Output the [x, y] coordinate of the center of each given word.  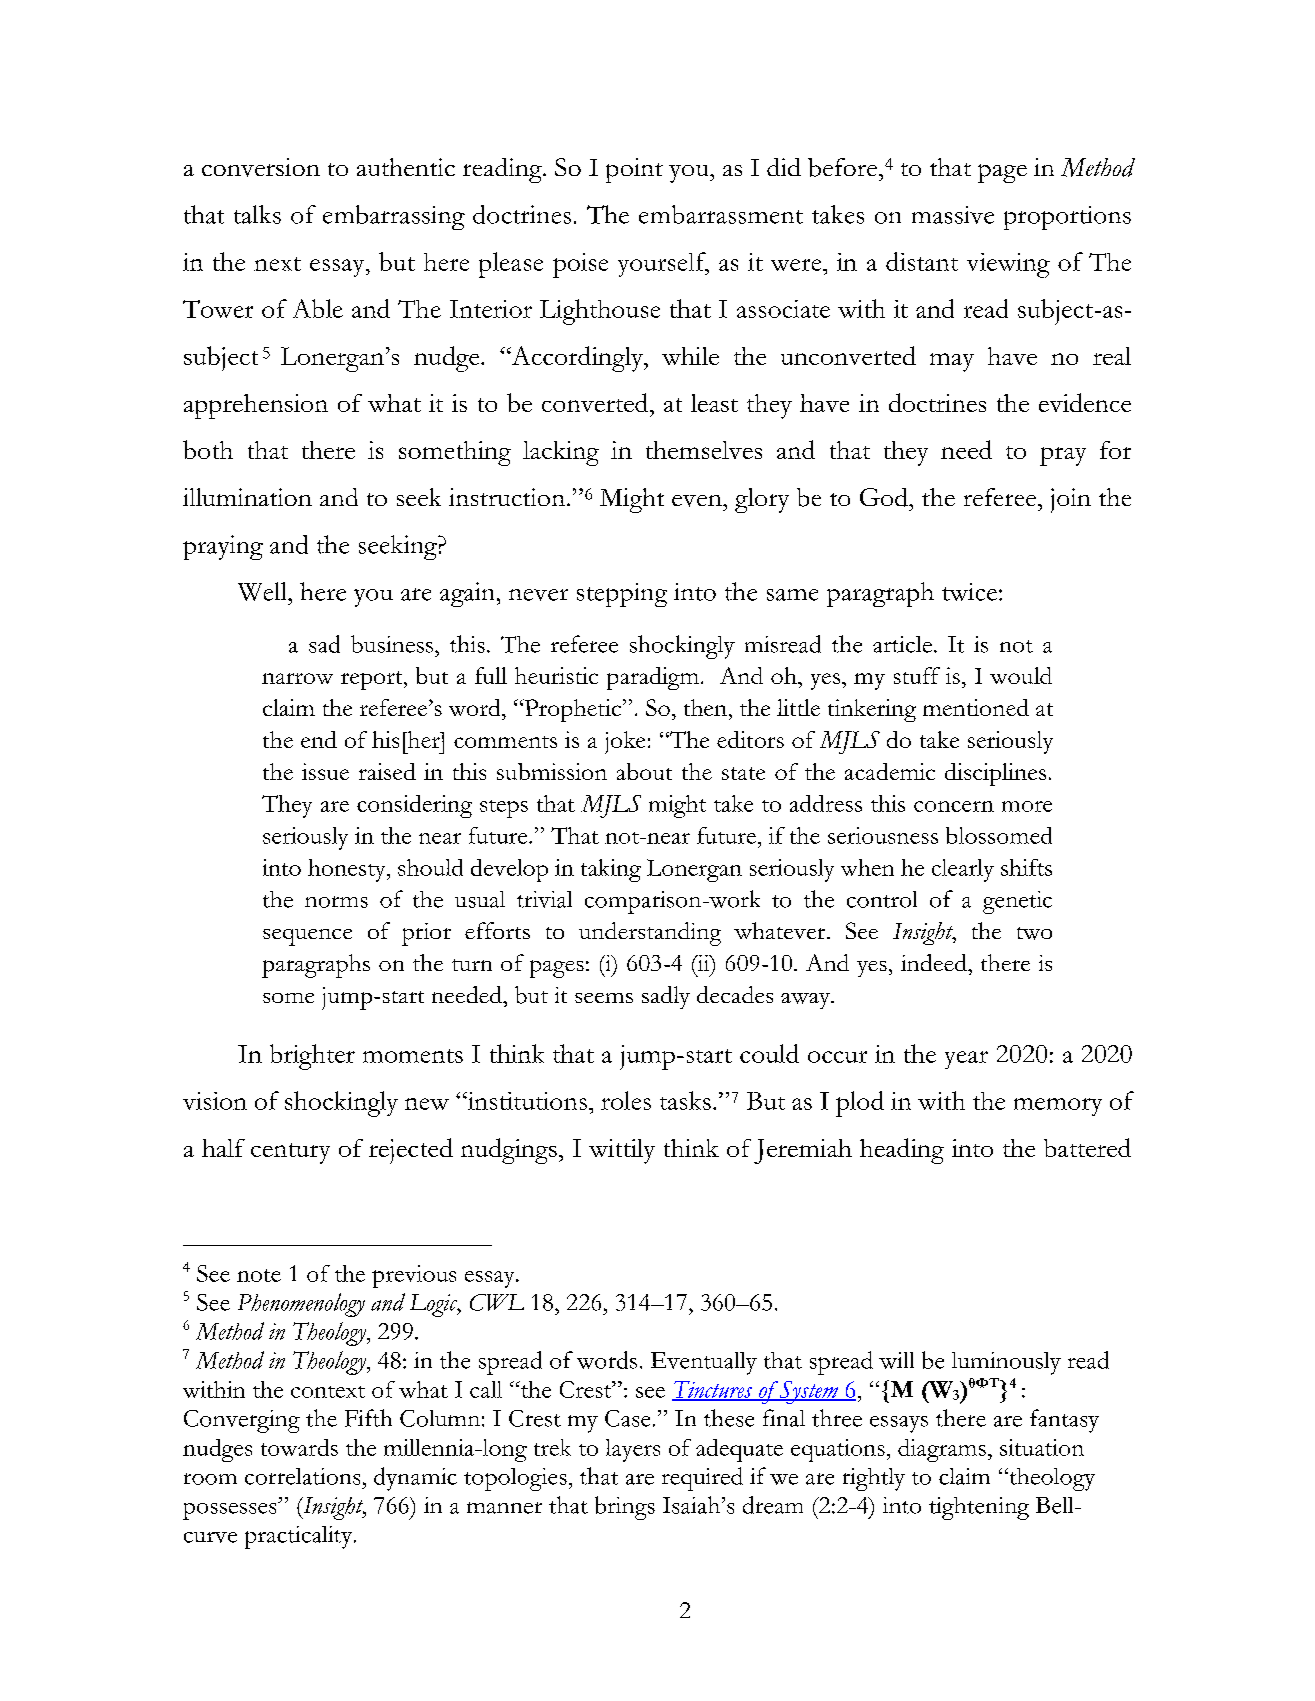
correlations [302, 1476]
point [634, 170]
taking [611, 870]
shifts [1026, 867]
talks [257, 214]
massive [953, 215]
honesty [348, 870]
